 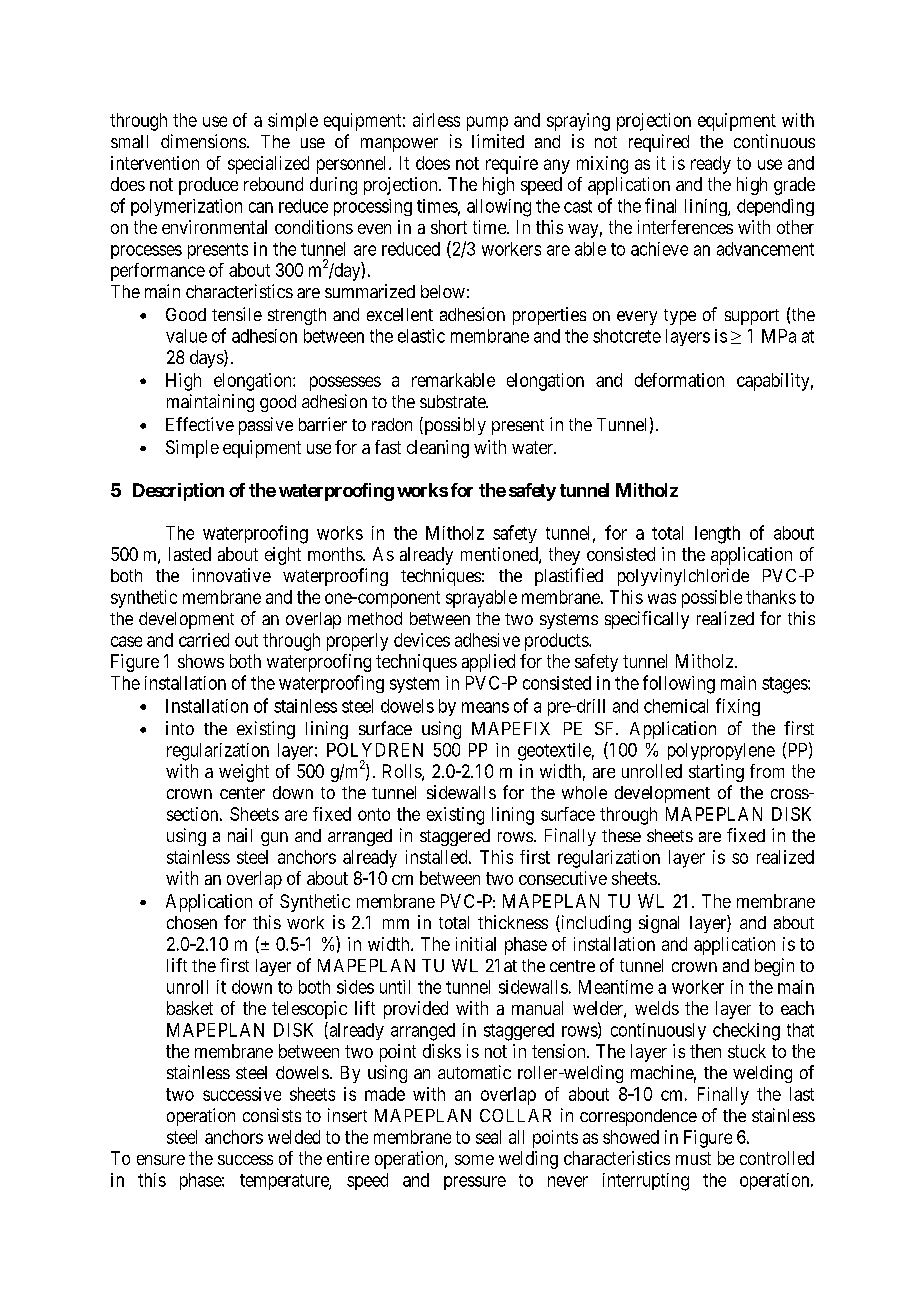 What do you see at coordinates (659, 924) in the screenshot?
I see `signal` at bounding box center [659, 924].
